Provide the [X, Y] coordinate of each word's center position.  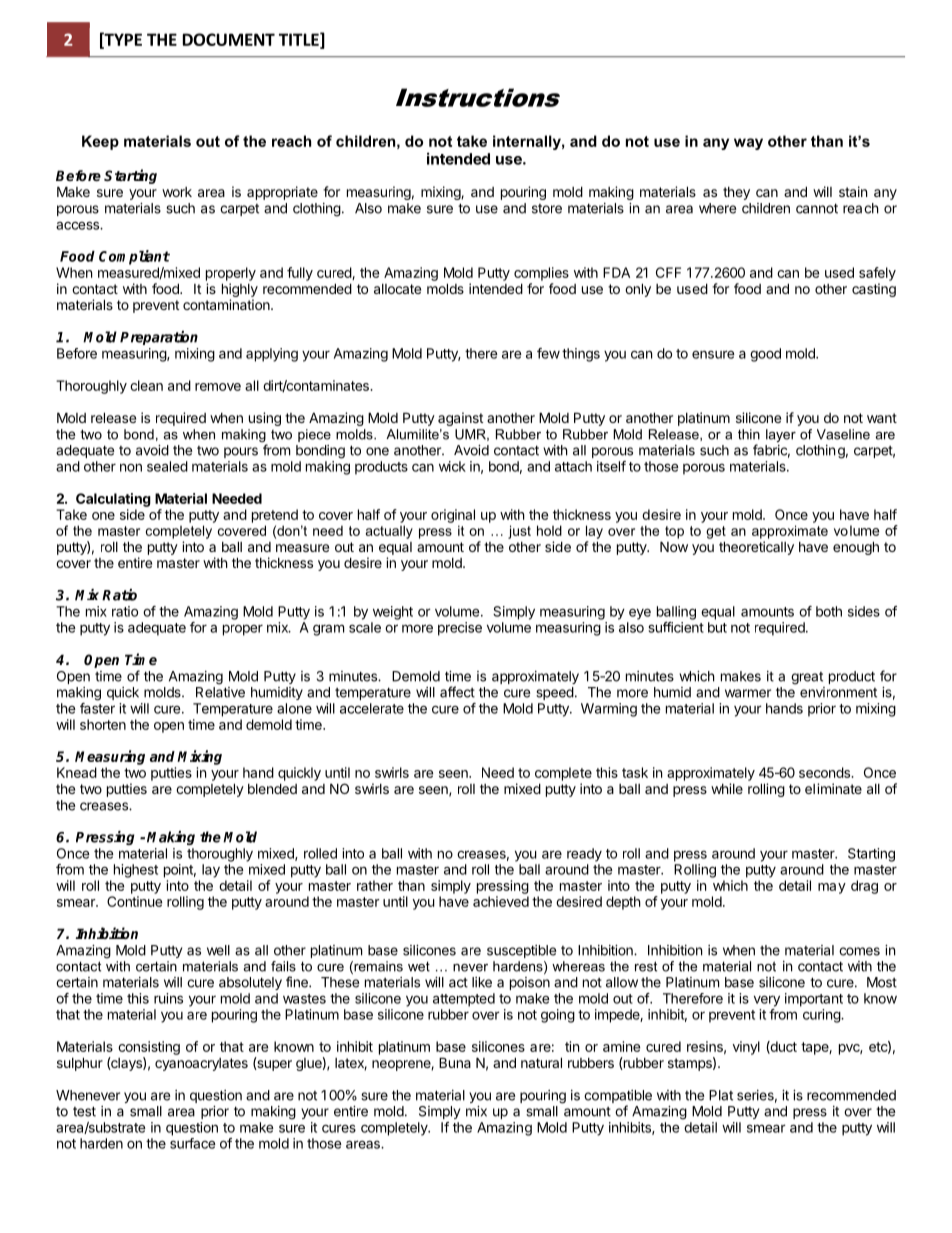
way [748, 144]
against [460, 419]
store [547, 209]
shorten [103, 724]
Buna [455, 1062]
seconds [825, 772]
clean [146, 385]
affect [457, 692]
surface [193, 1143]
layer [781, 435]
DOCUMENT [229, 39]
